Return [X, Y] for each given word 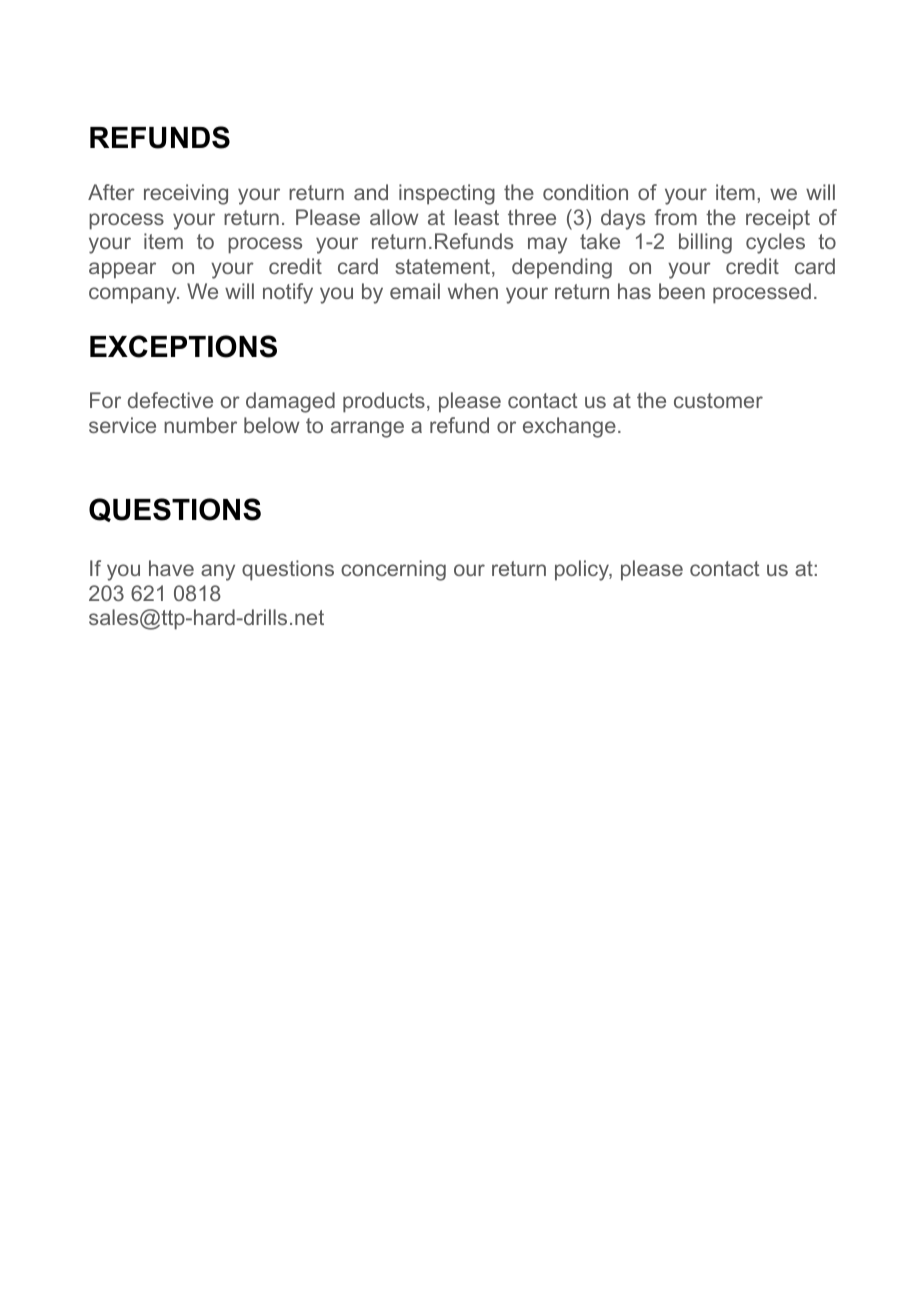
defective [170, 400]
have [171, 568]
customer [718, 400]
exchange [569, 427]
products [384, 402]
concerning [393, 570]
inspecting [447, 194]
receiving [186, 194]
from [675, 217]
